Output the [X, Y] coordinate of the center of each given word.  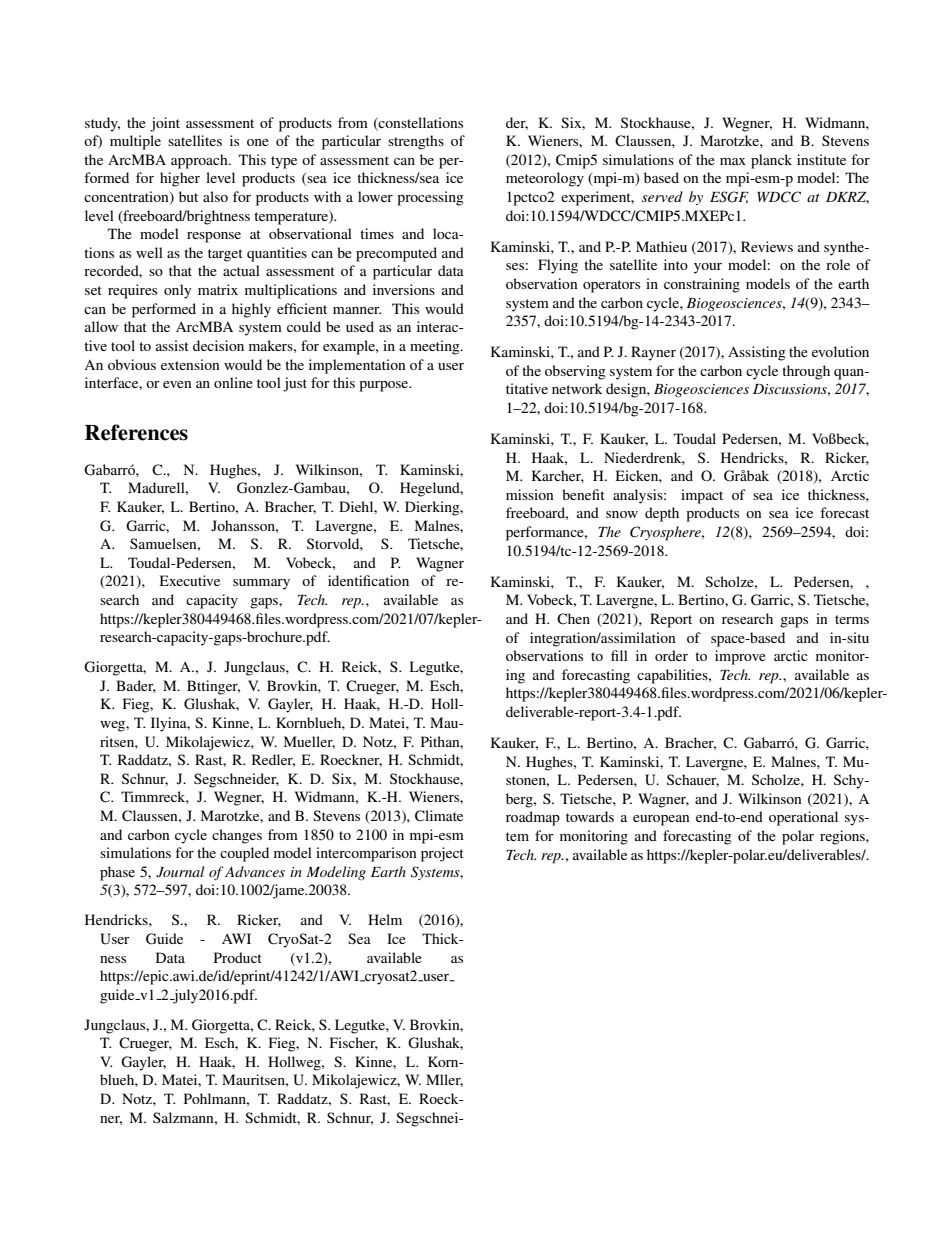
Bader [136, 686]
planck [771, 161]
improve [740, 657]
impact [702, 496]
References [136, 432]
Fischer [354, 1043]
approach [200, 161]
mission [530, 494]
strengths [416, 142]
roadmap [533, 818]
